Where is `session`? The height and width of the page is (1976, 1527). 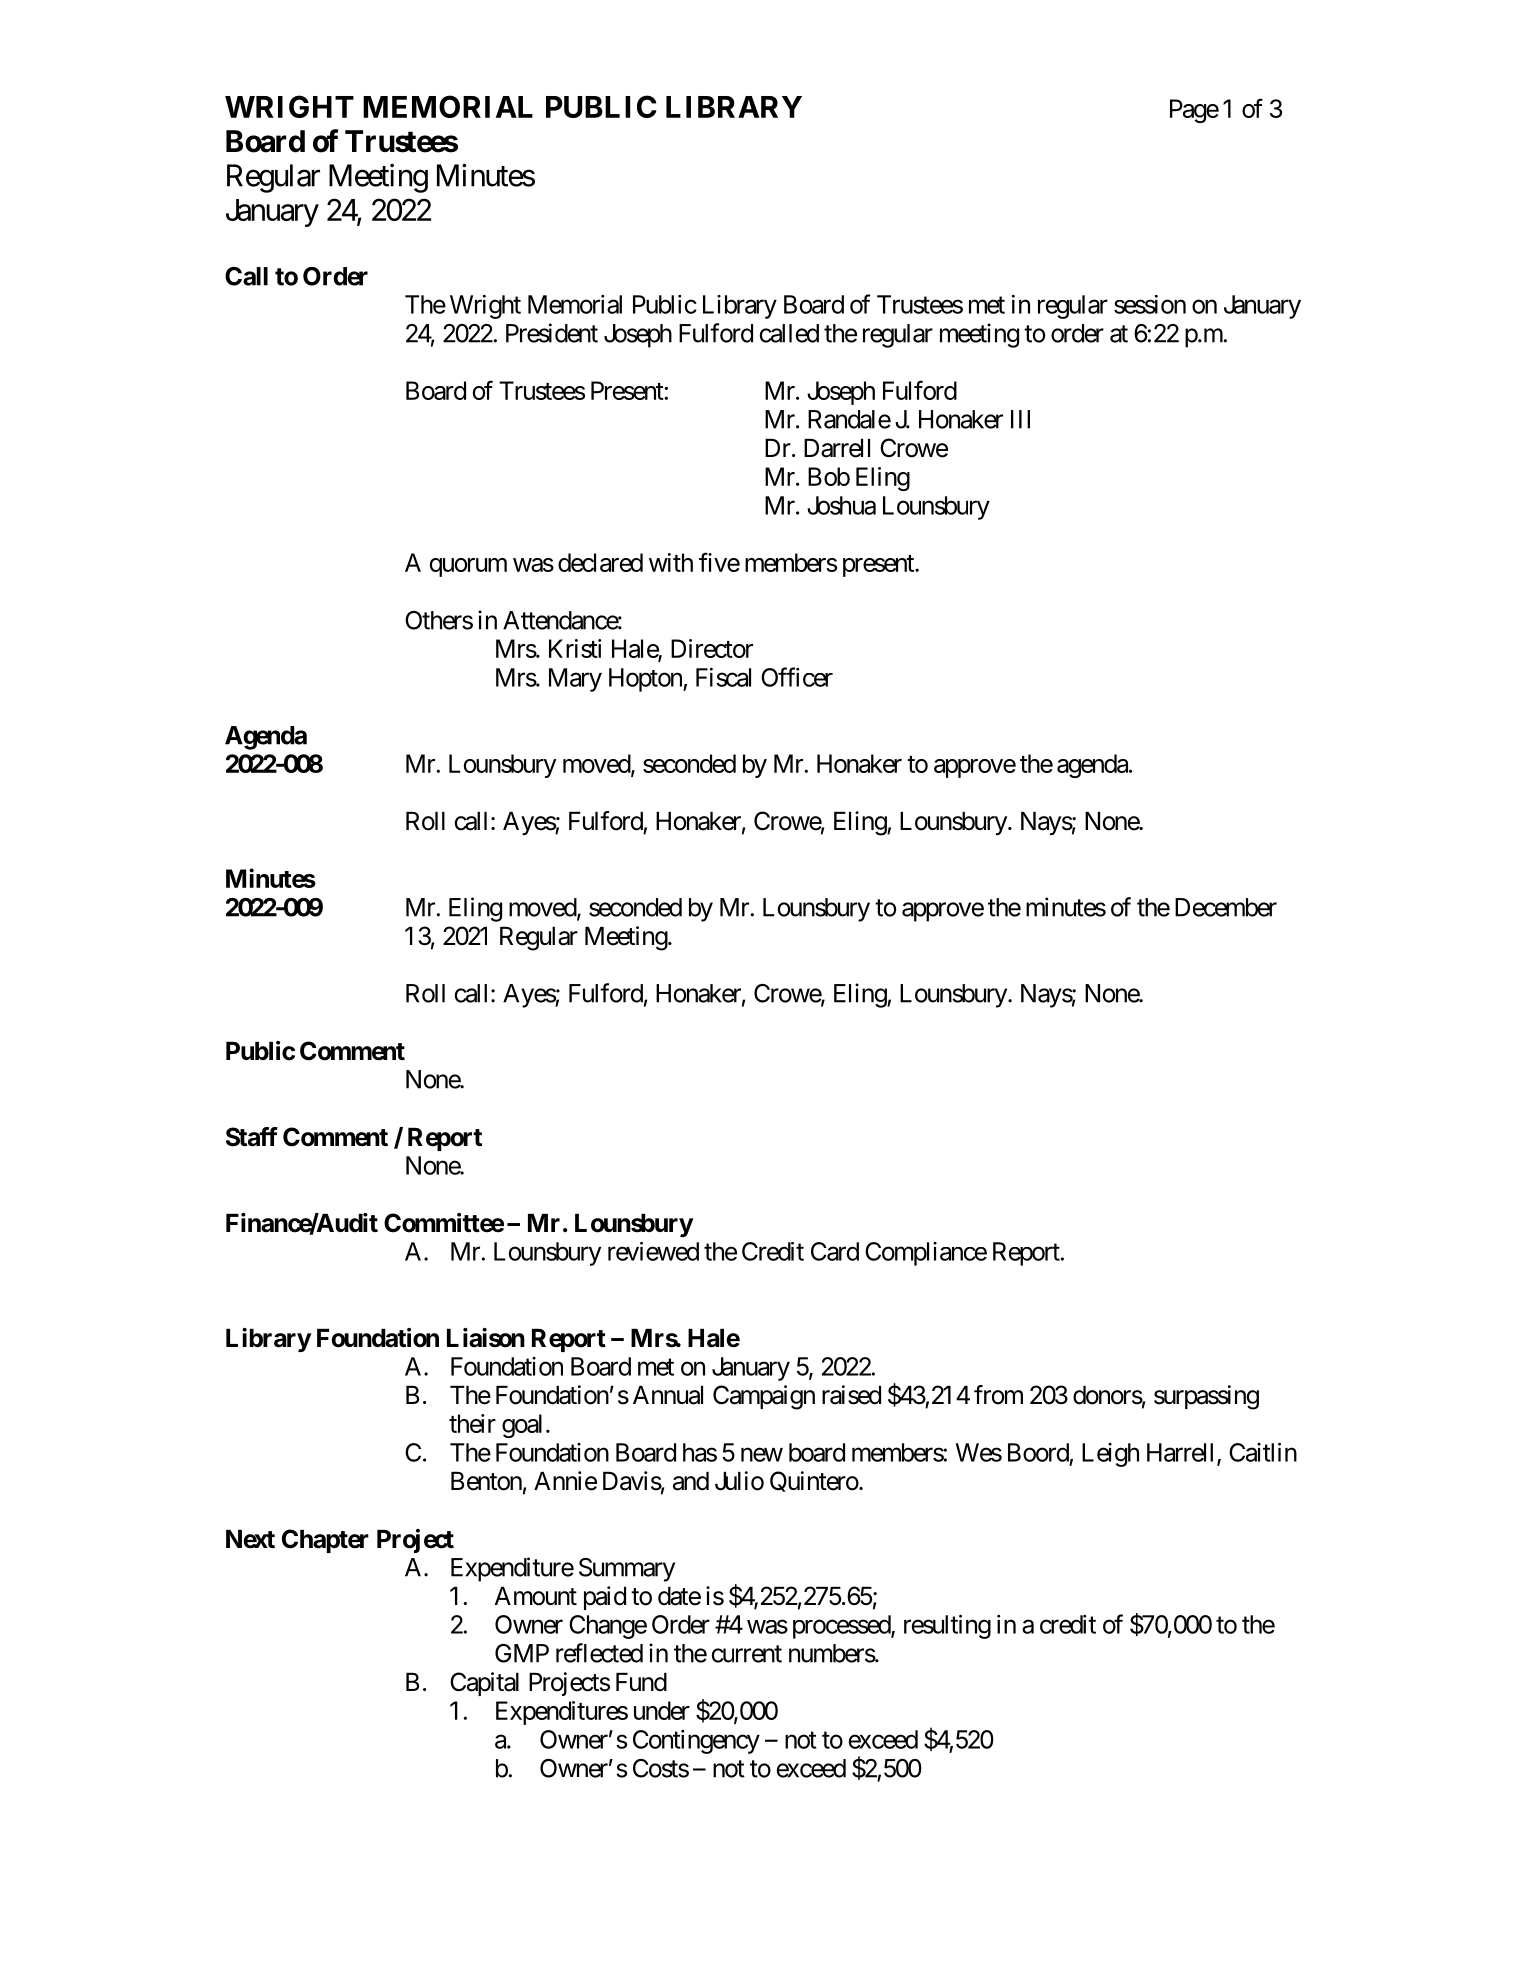 session is located at coordinates (1150, 304).
